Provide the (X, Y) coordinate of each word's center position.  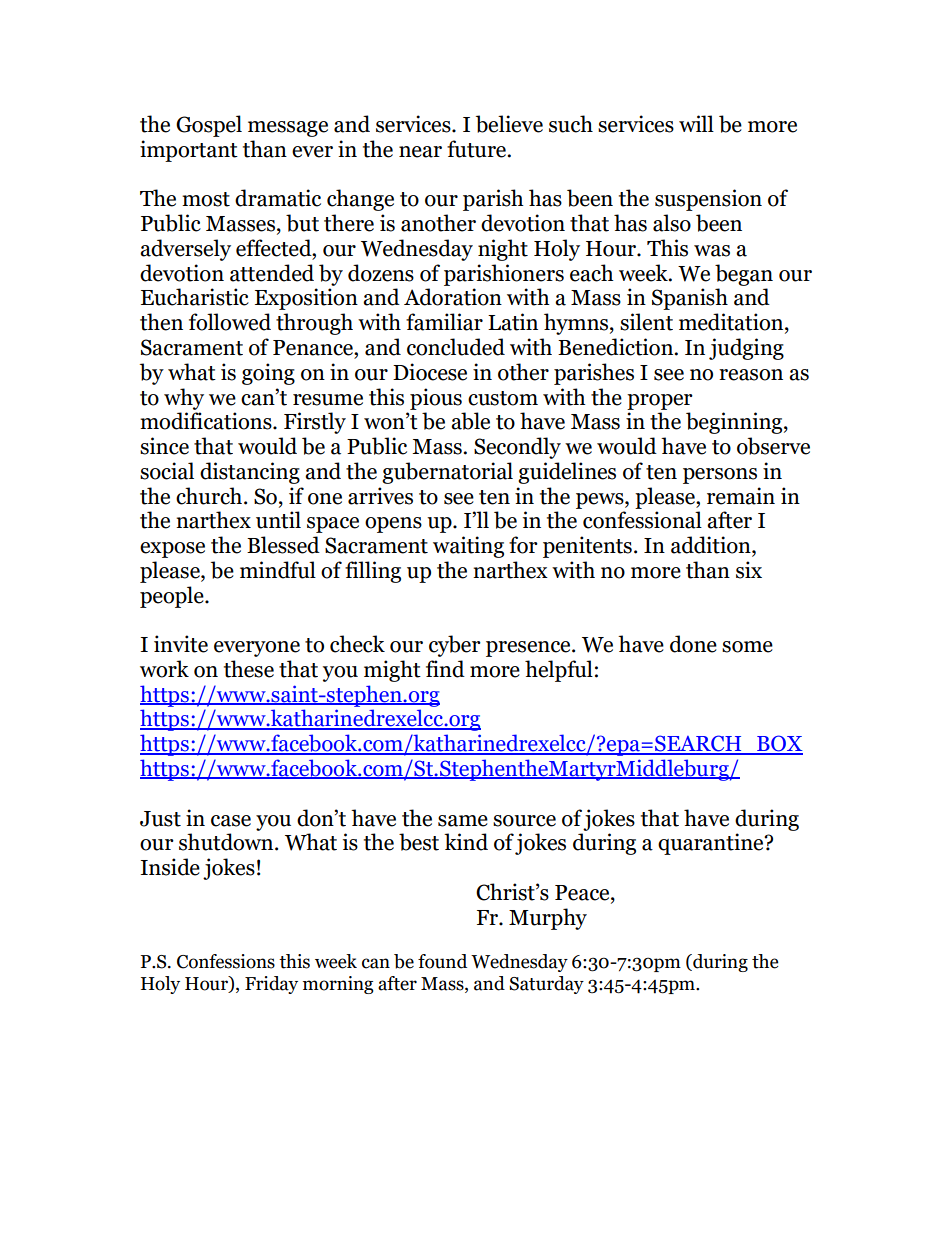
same (463, 821)
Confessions (226, 961)
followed (230, 322)
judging (746, 349)
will (696, 123)
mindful (278, 570)
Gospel (209, 126)
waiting (468, 547)
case (231, 821)
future (478, 149)
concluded (456, 347)
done (693, 644)
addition (712, 546)
